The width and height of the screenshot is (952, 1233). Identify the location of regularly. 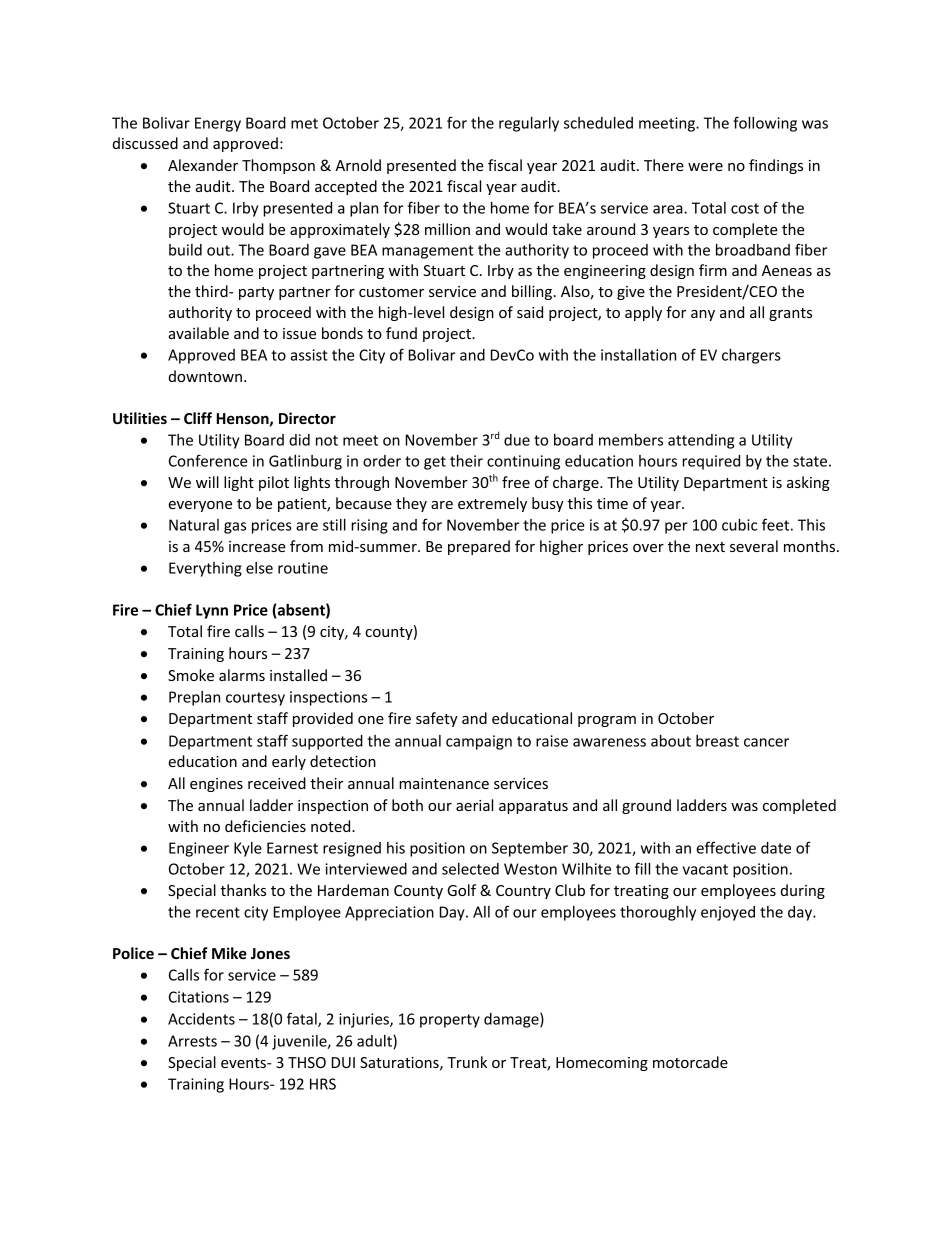
(529, 124).
